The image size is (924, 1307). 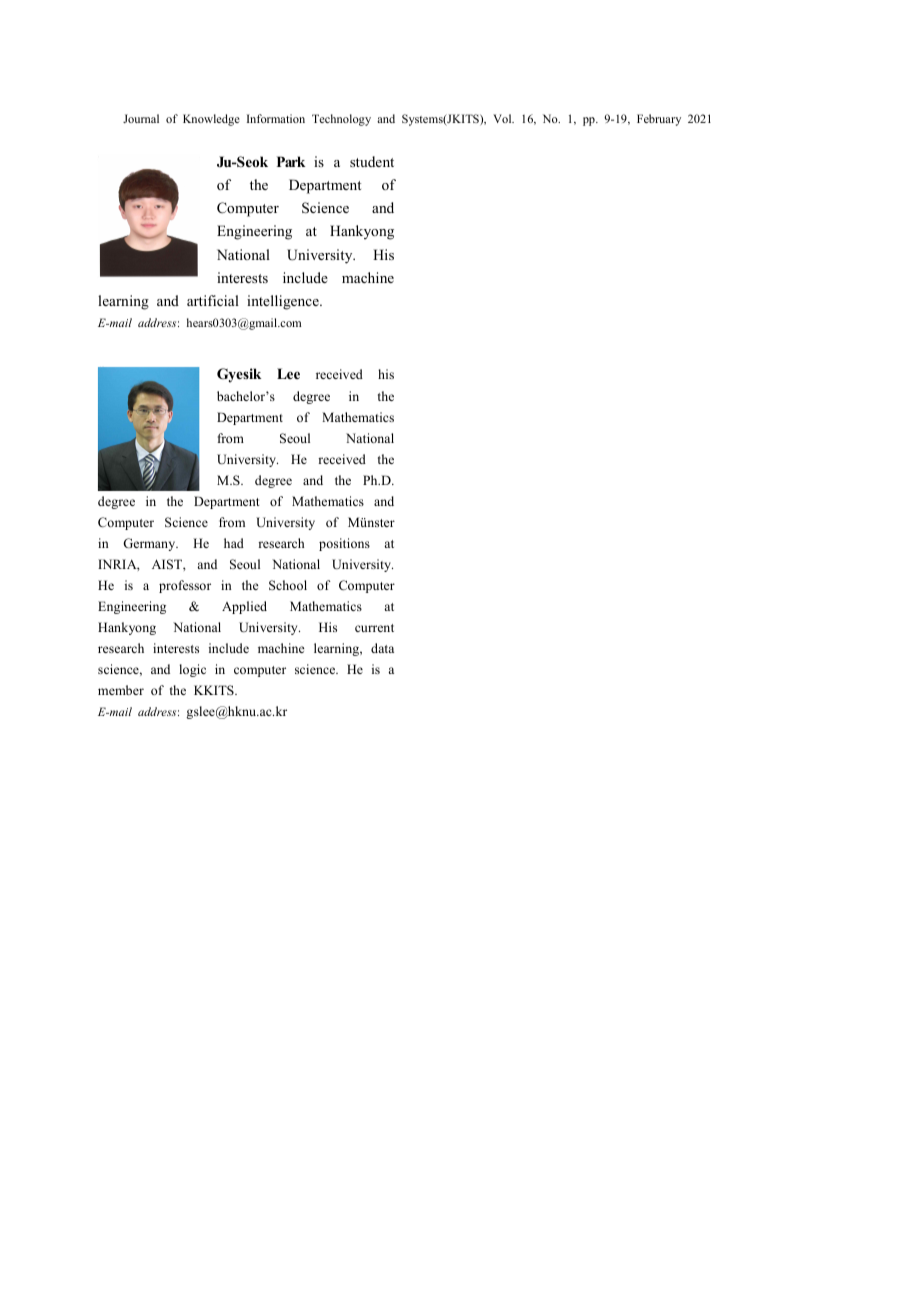 What do you see at coordinates (344, 544) in the page?
I see `positions` at bounding box center [344, 544].
